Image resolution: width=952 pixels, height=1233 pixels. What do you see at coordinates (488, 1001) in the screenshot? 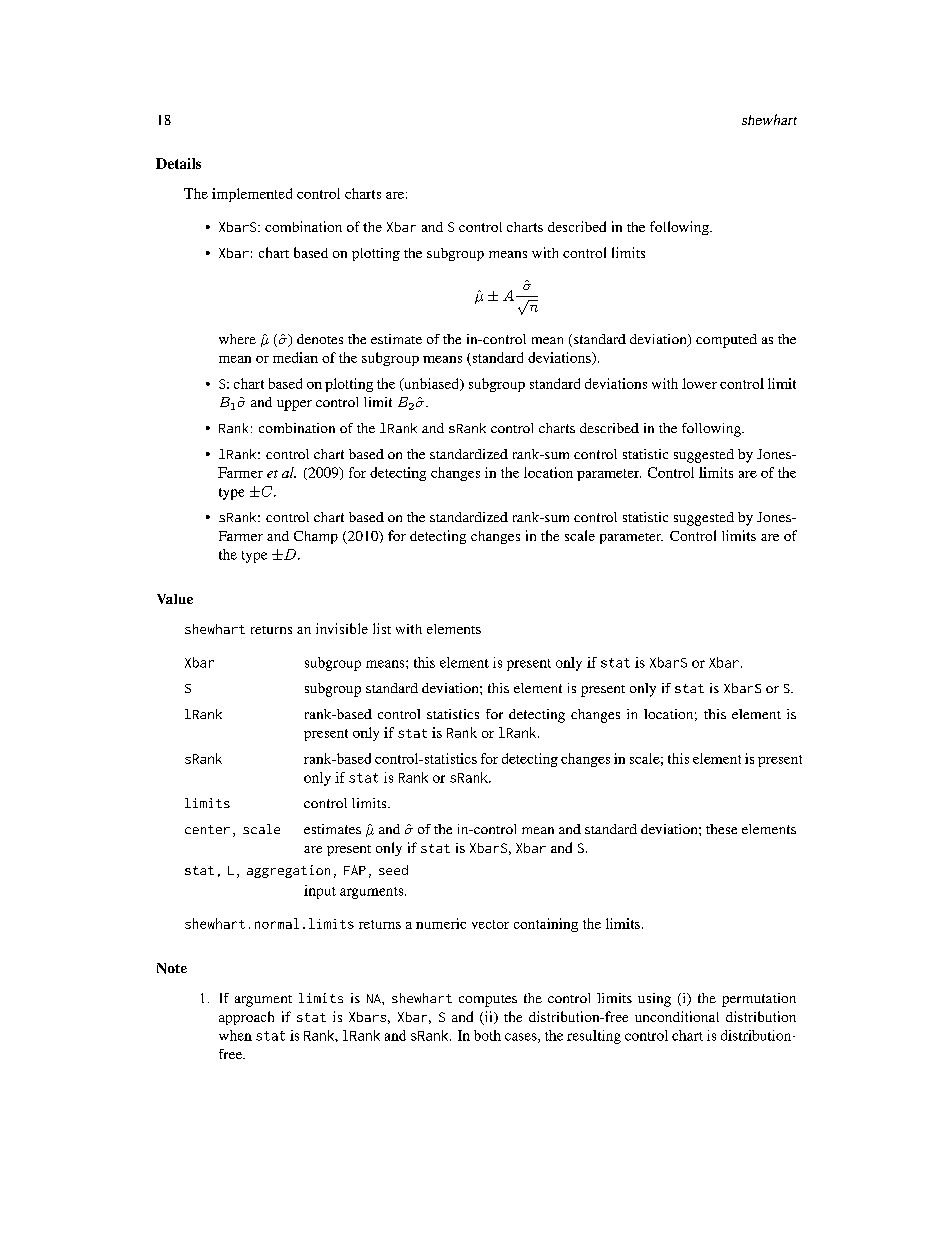
I see `computes` at bounding box center [488, 1001].
